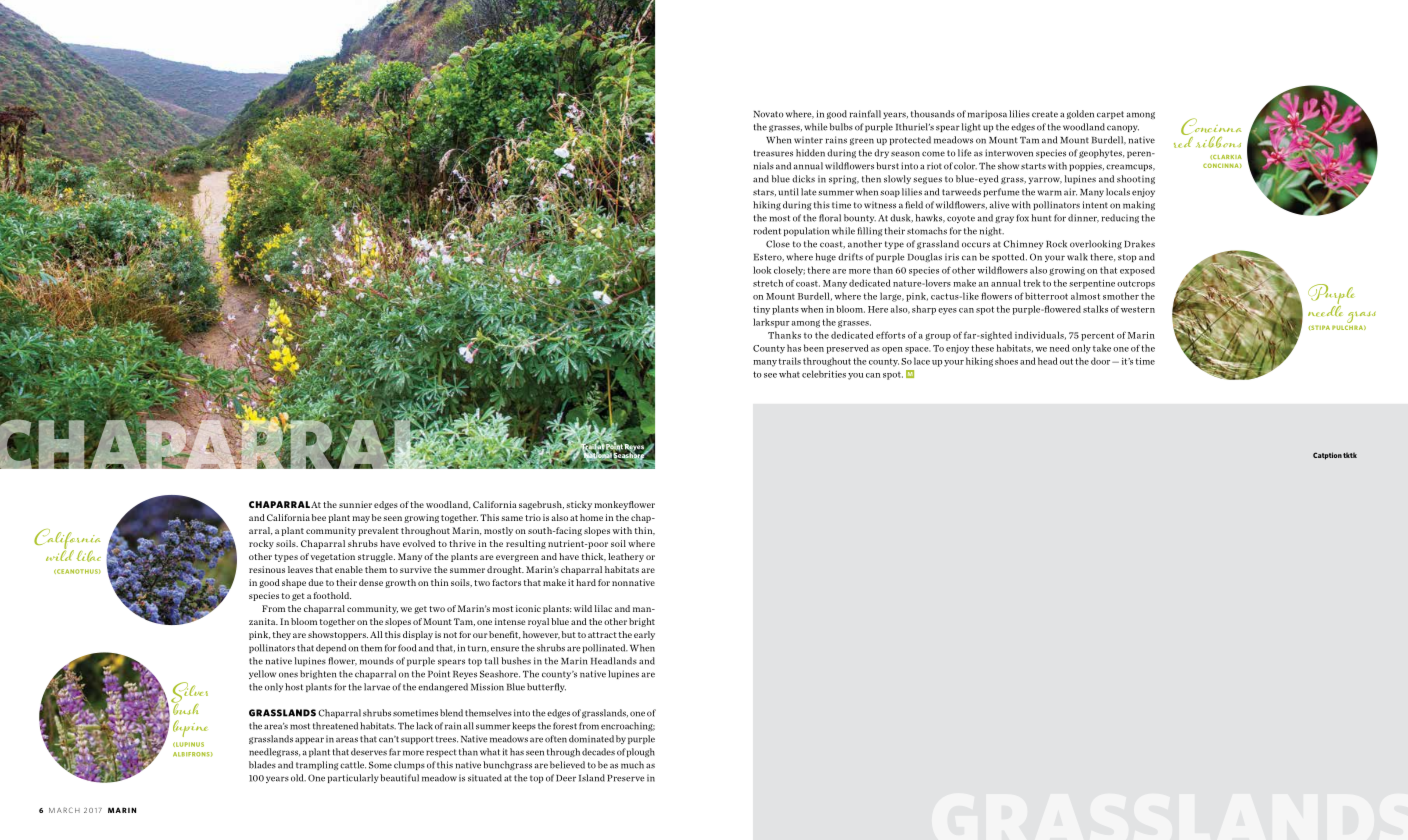 This image has width=1408, height=840. I want to click on trampling, so click(317, 765).
